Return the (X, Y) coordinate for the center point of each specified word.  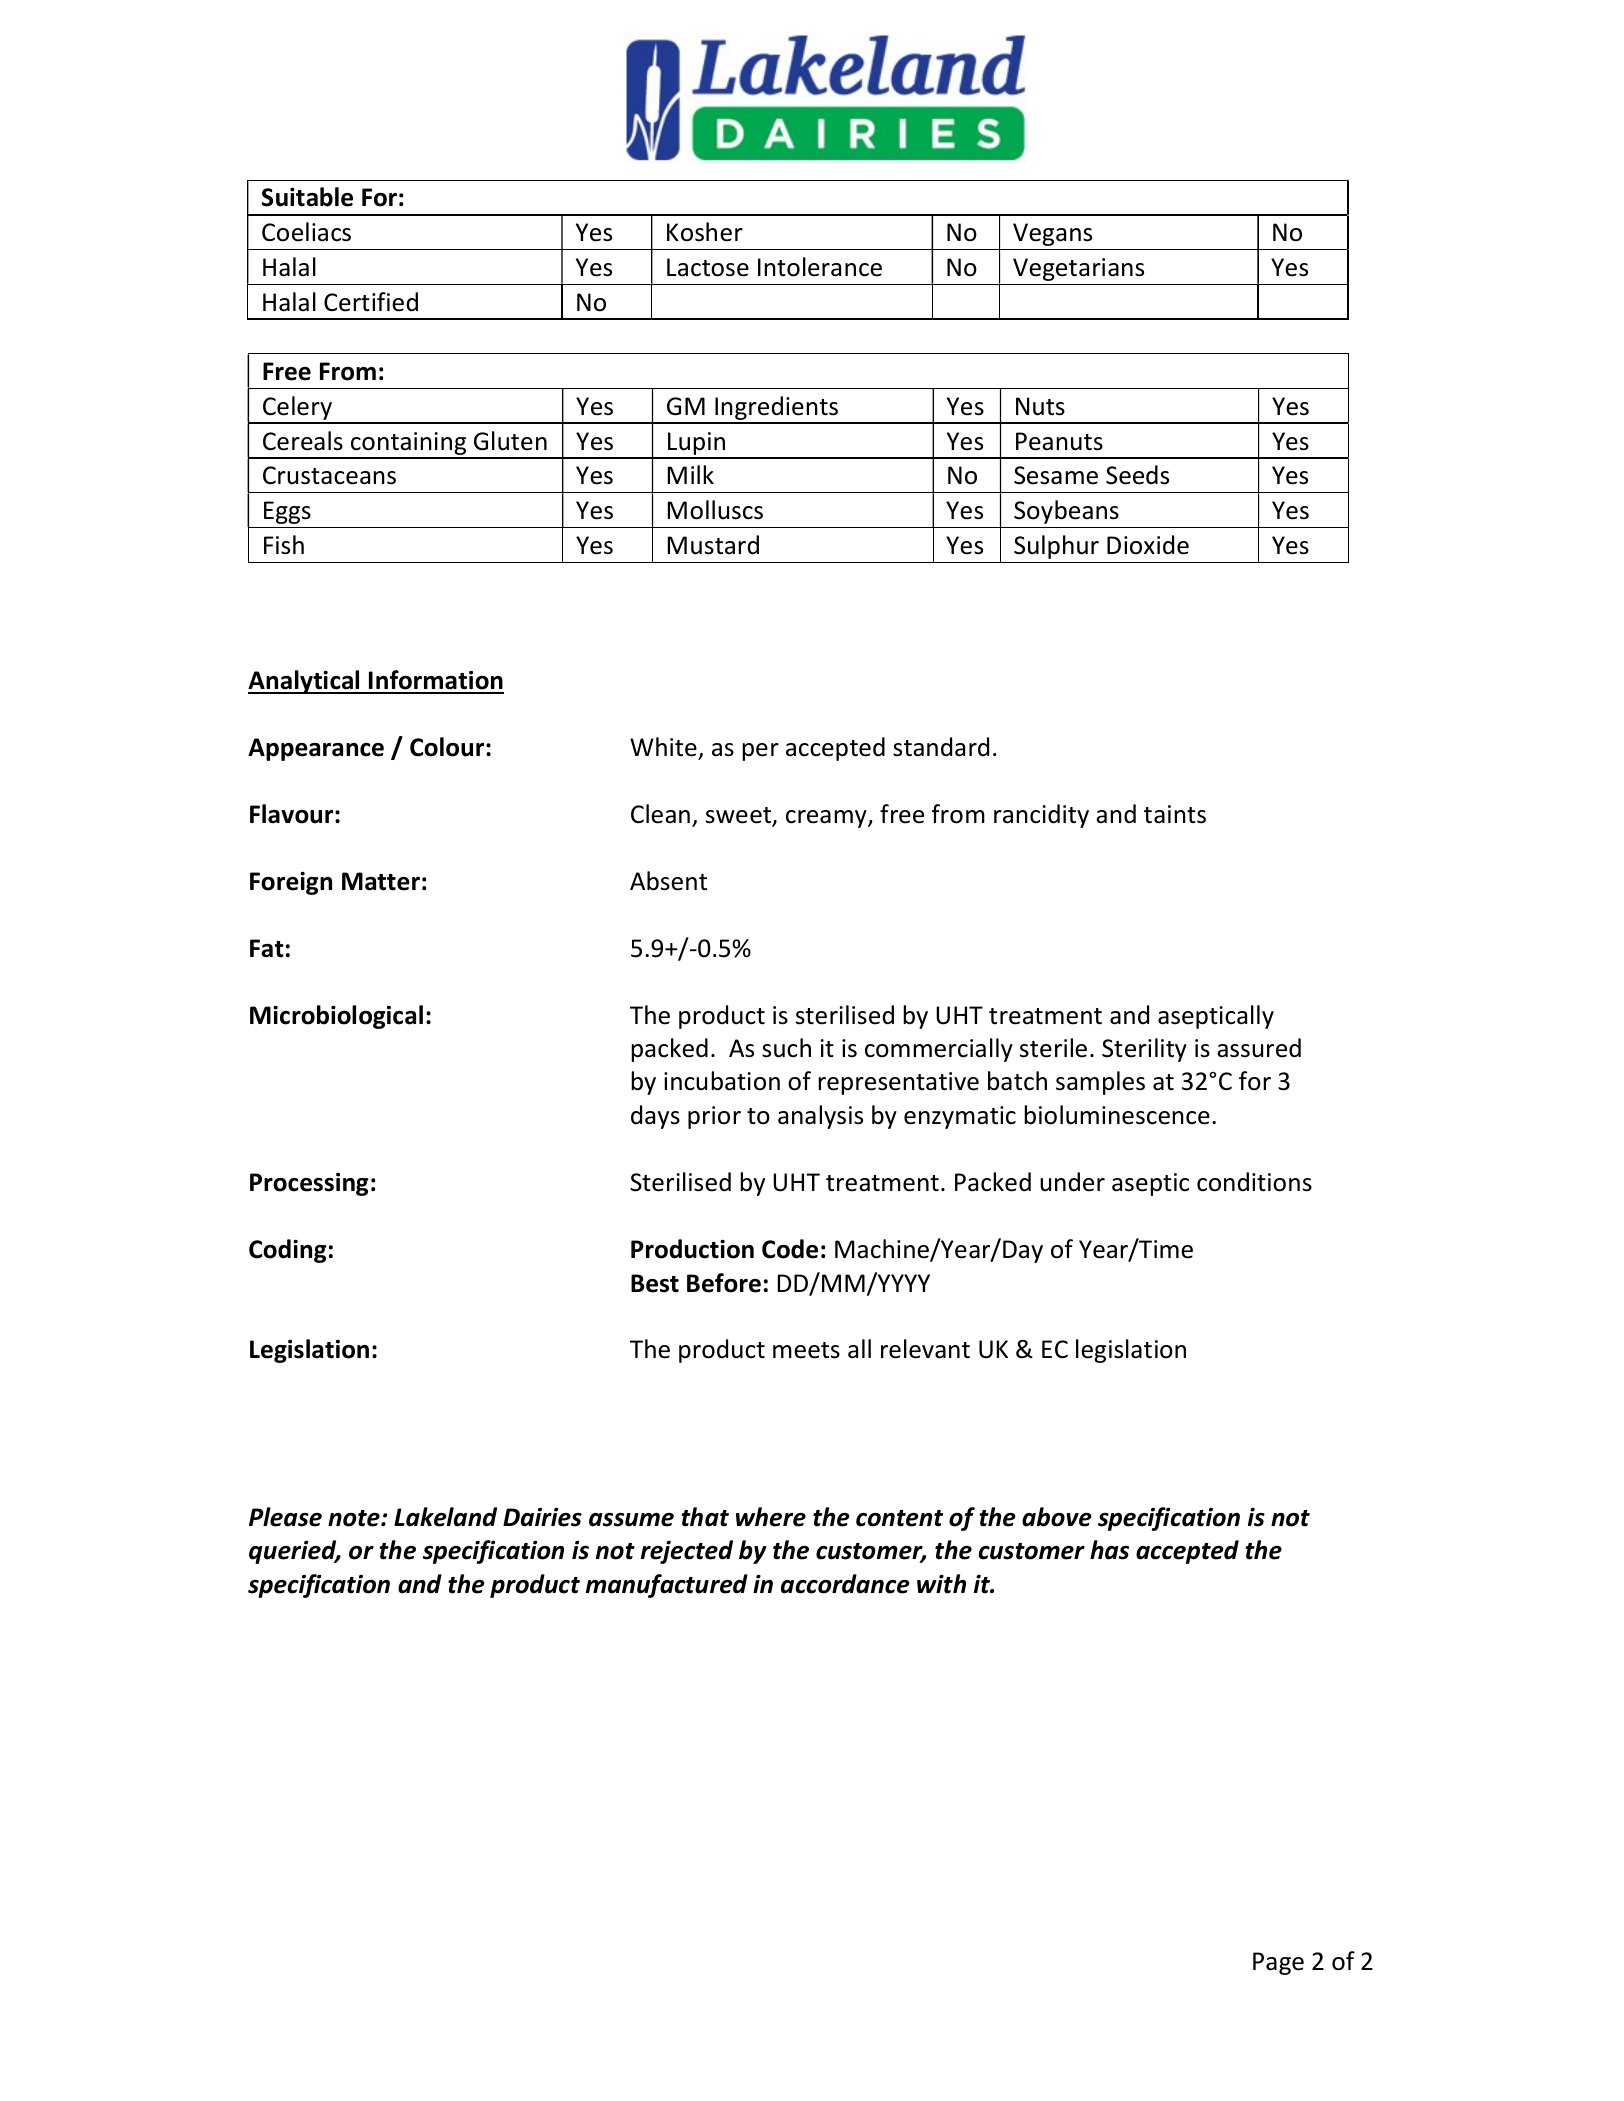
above (1057, 1517)
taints (1175, 814)
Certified (371, 302)
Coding (288, 1251)
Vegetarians (1078, 269)
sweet (740, 816)
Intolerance (820, 267)
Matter (381, 881)
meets (806, 1350)
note (355, 1518)
